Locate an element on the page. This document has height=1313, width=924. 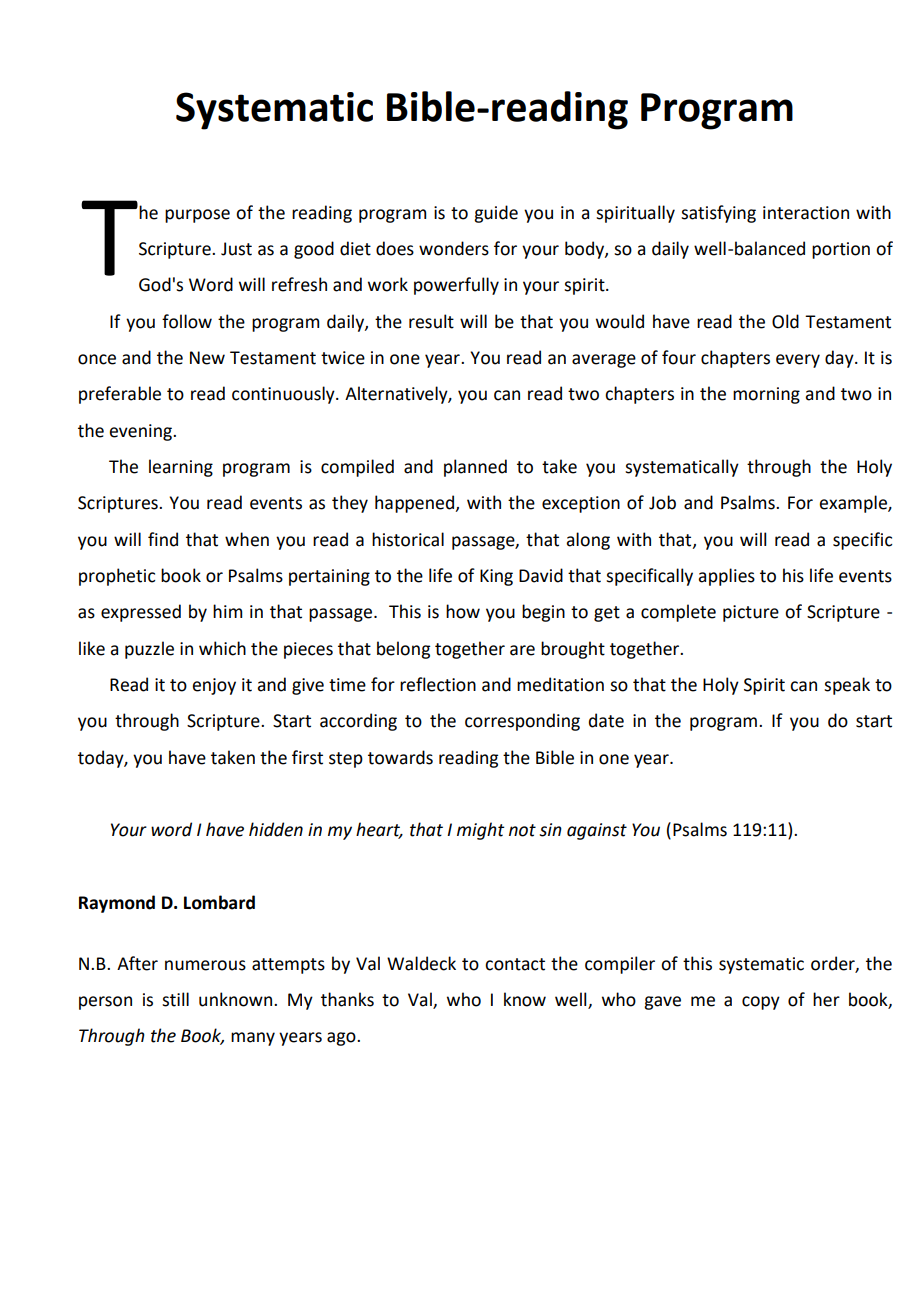
satisfying is located at coordinates (718, 214).
